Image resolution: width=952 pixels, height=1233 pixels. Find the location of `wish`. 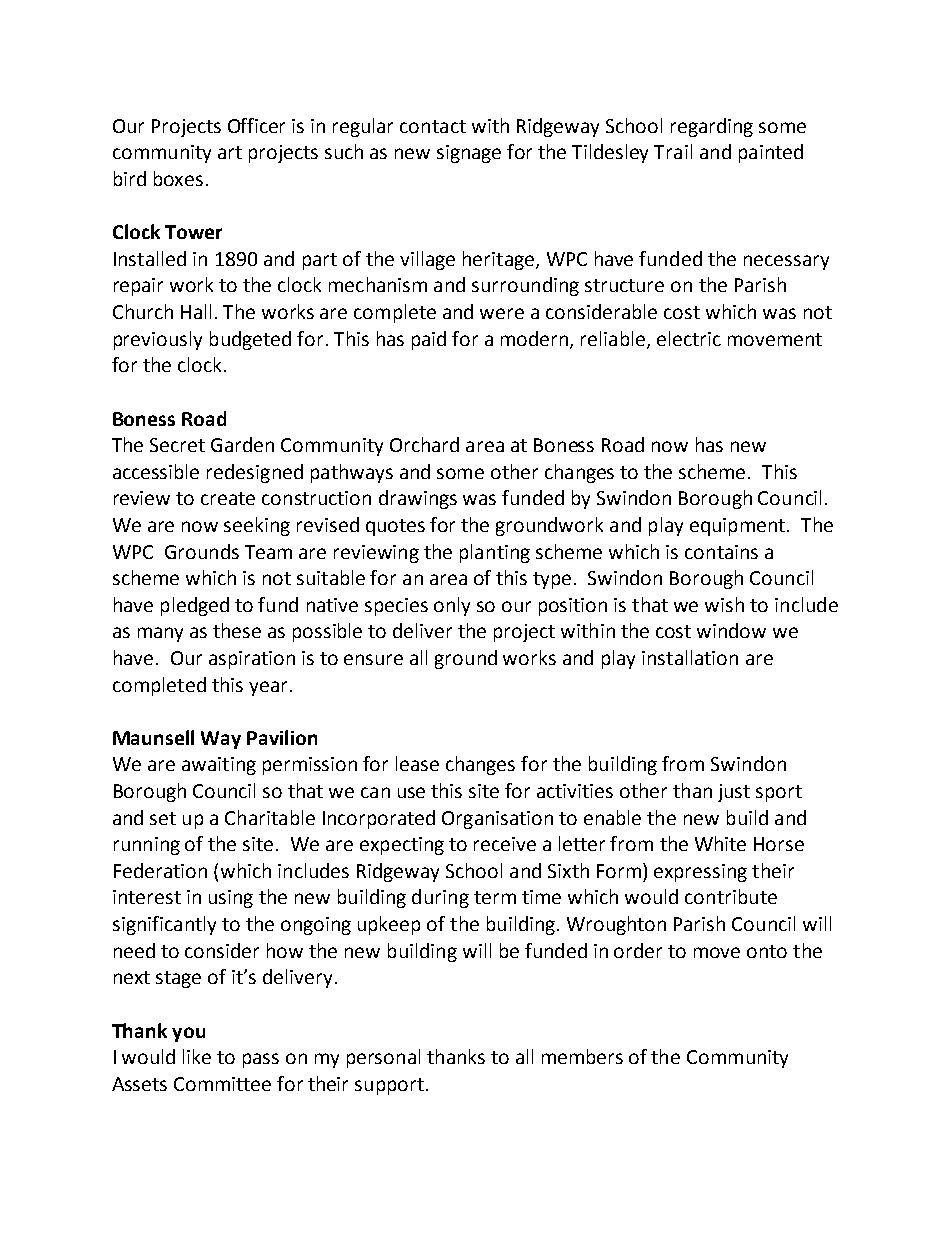

wish is located at coordinates (724, 604).
